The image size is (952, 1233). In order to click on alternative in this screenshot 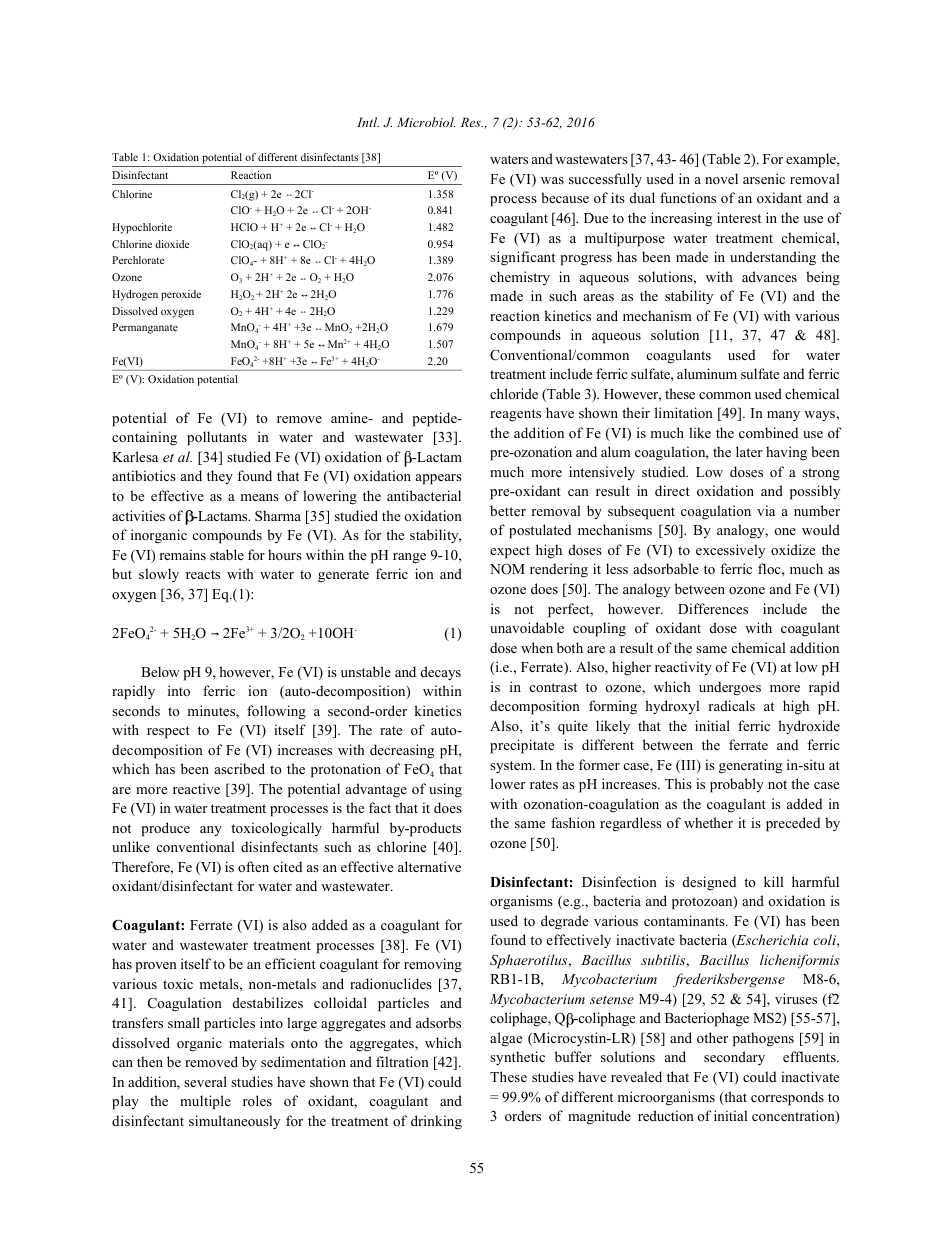, I will do `click(429, 866)`.
